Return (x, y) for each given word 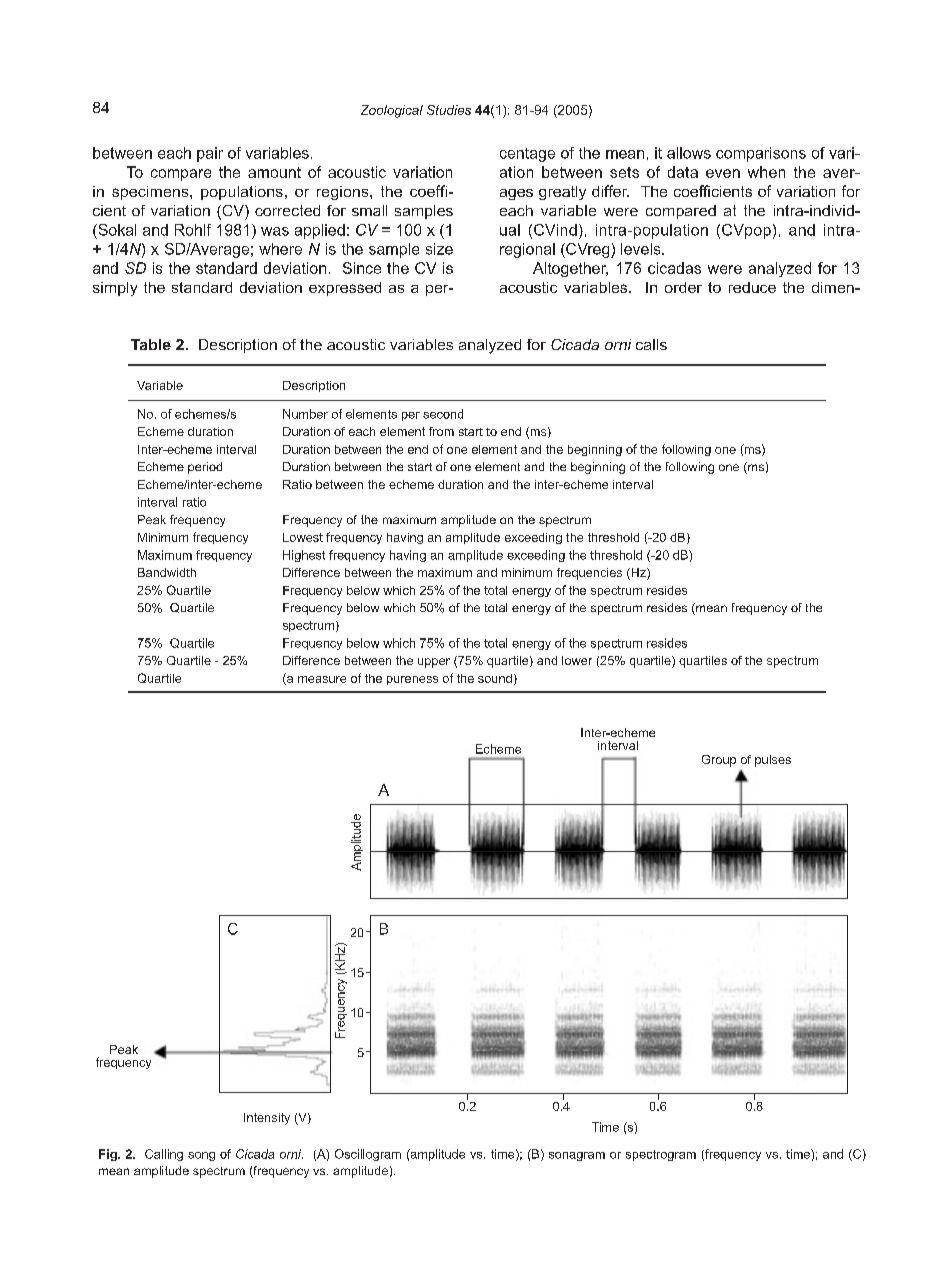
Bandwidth (167, 572)
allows (689, 153)
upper (434, 663)
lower (577, 660)
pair (210, 154)
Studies (449, 110)
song (201, 1156)
